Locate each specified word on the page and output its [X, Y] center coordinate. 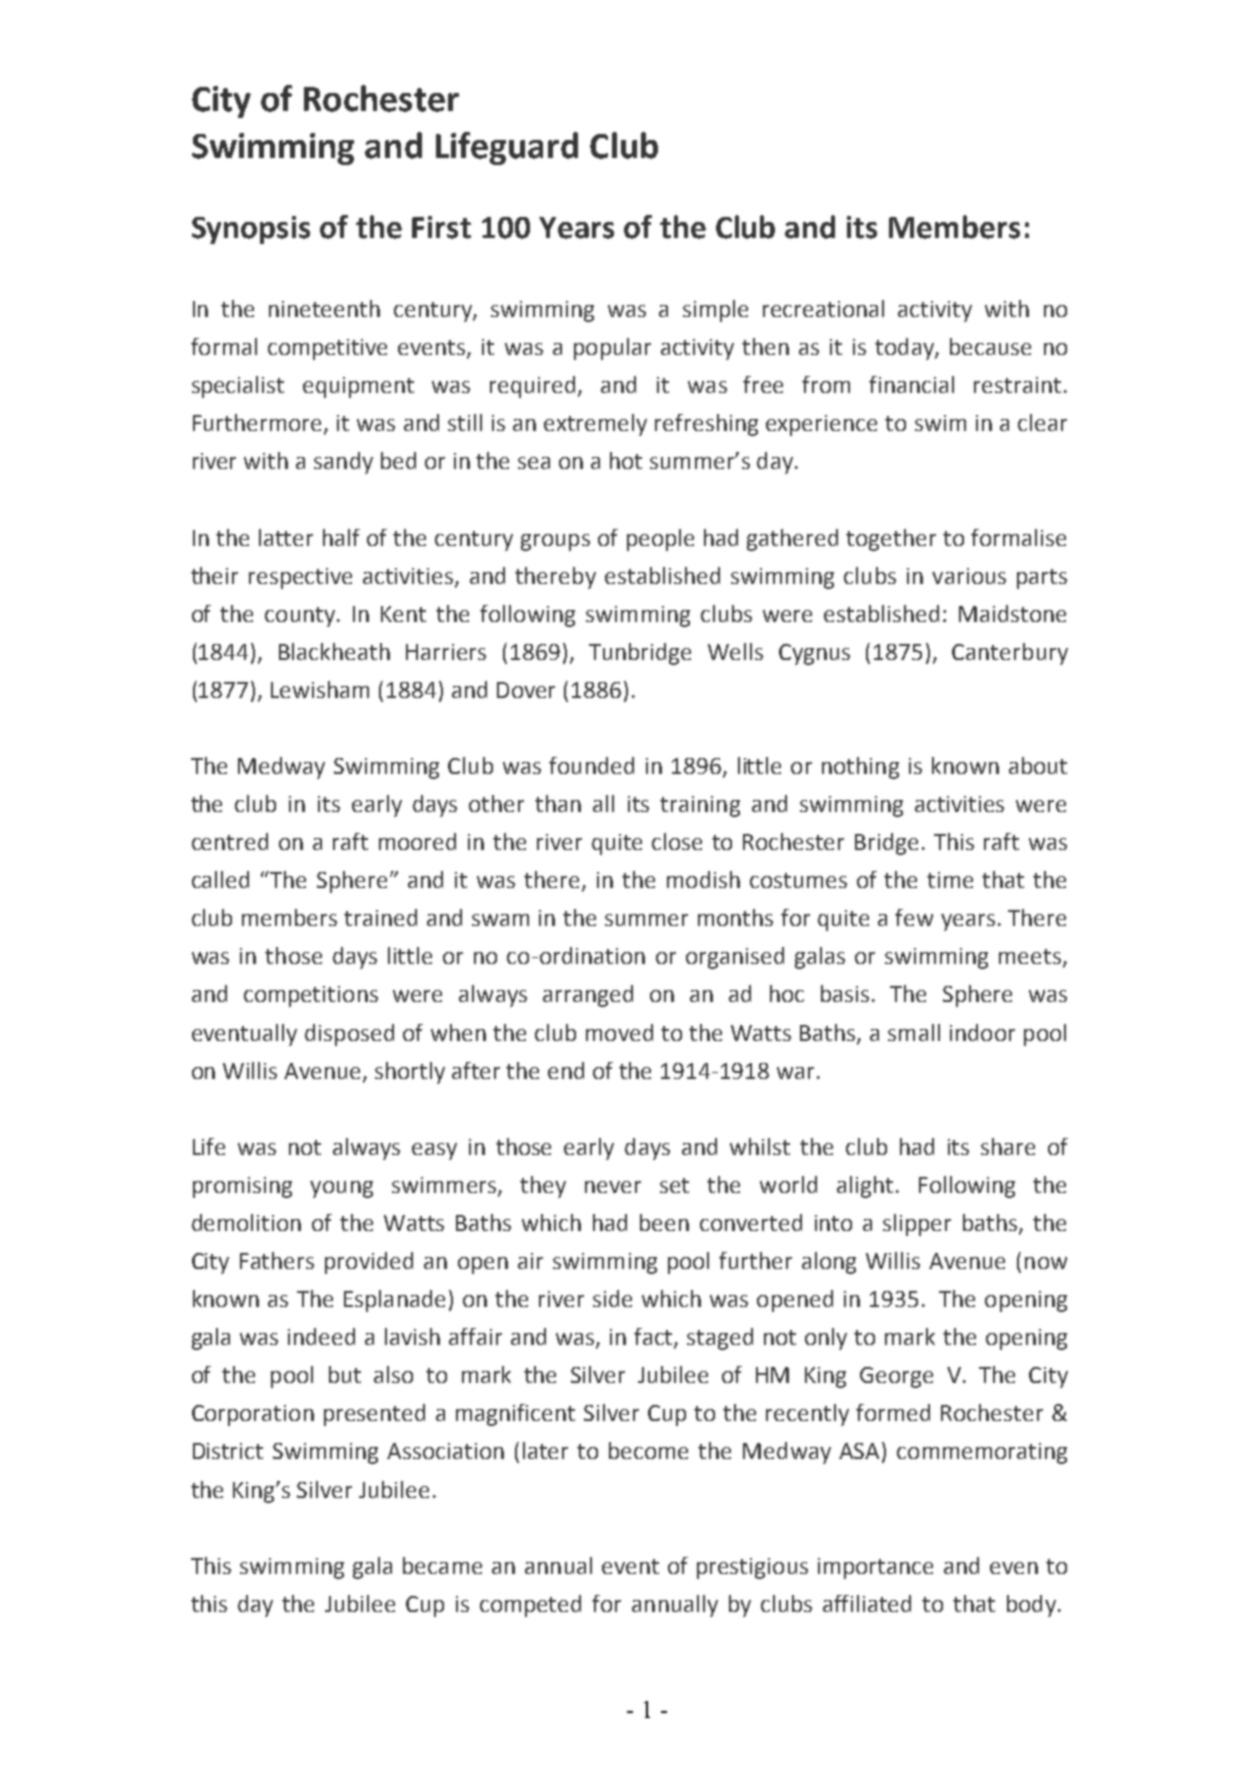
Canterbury [1010, 654]
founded [591, 765]
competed [530, 1606]
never [613, 1187]
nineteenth [324, 308]
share [1008, 1146]
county [301, 617]
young [341, 1189]
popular [612, 349]
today [905, 349]
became [442, 1565]
